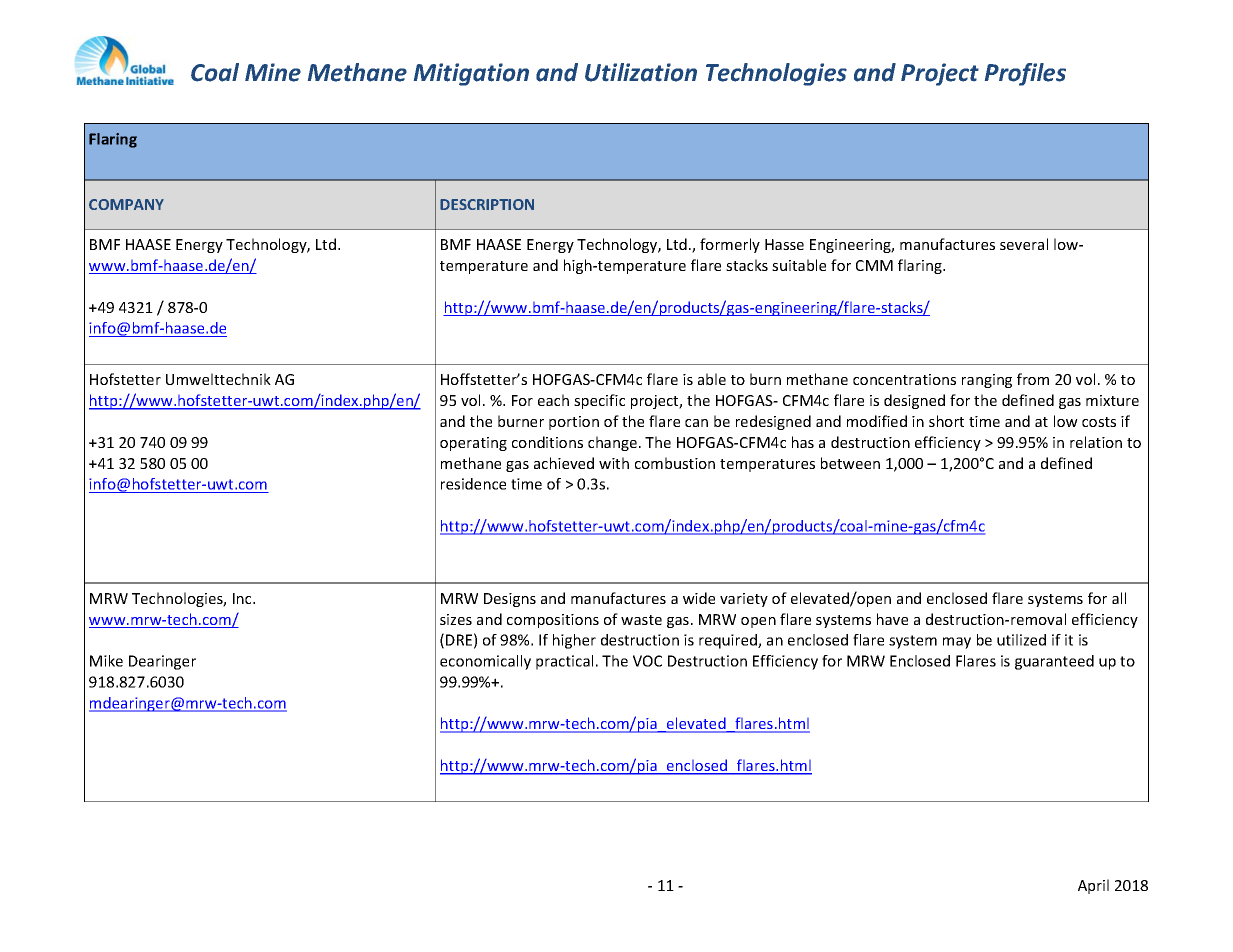 The height and width of the document is (952, 1233). I want to click on guaranteed, so click(1054, 662).
